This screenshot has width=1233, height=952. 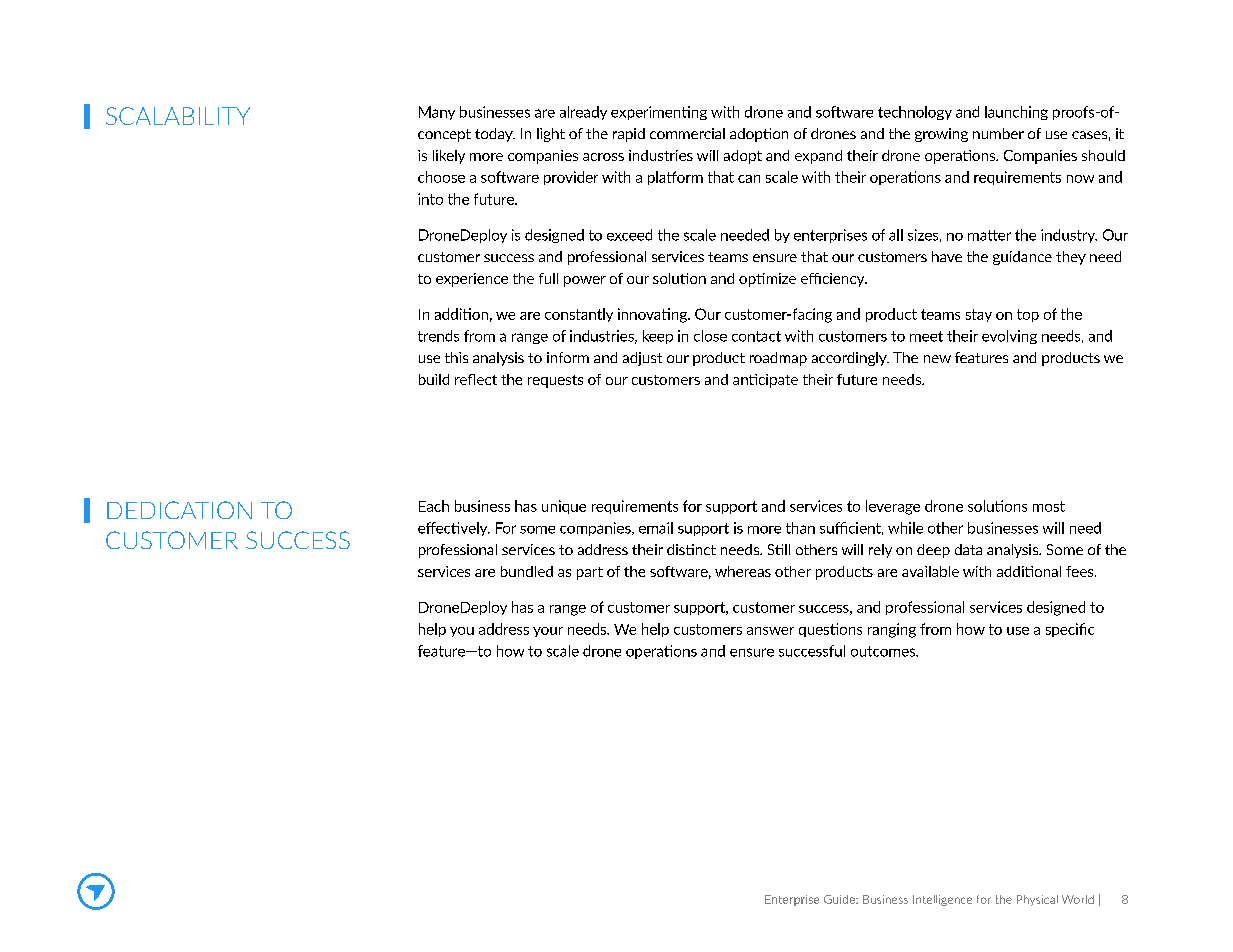 What do you see at coordinates (998, 133) in the screenshot?
I see `number` at bounding box center [998, 133].
